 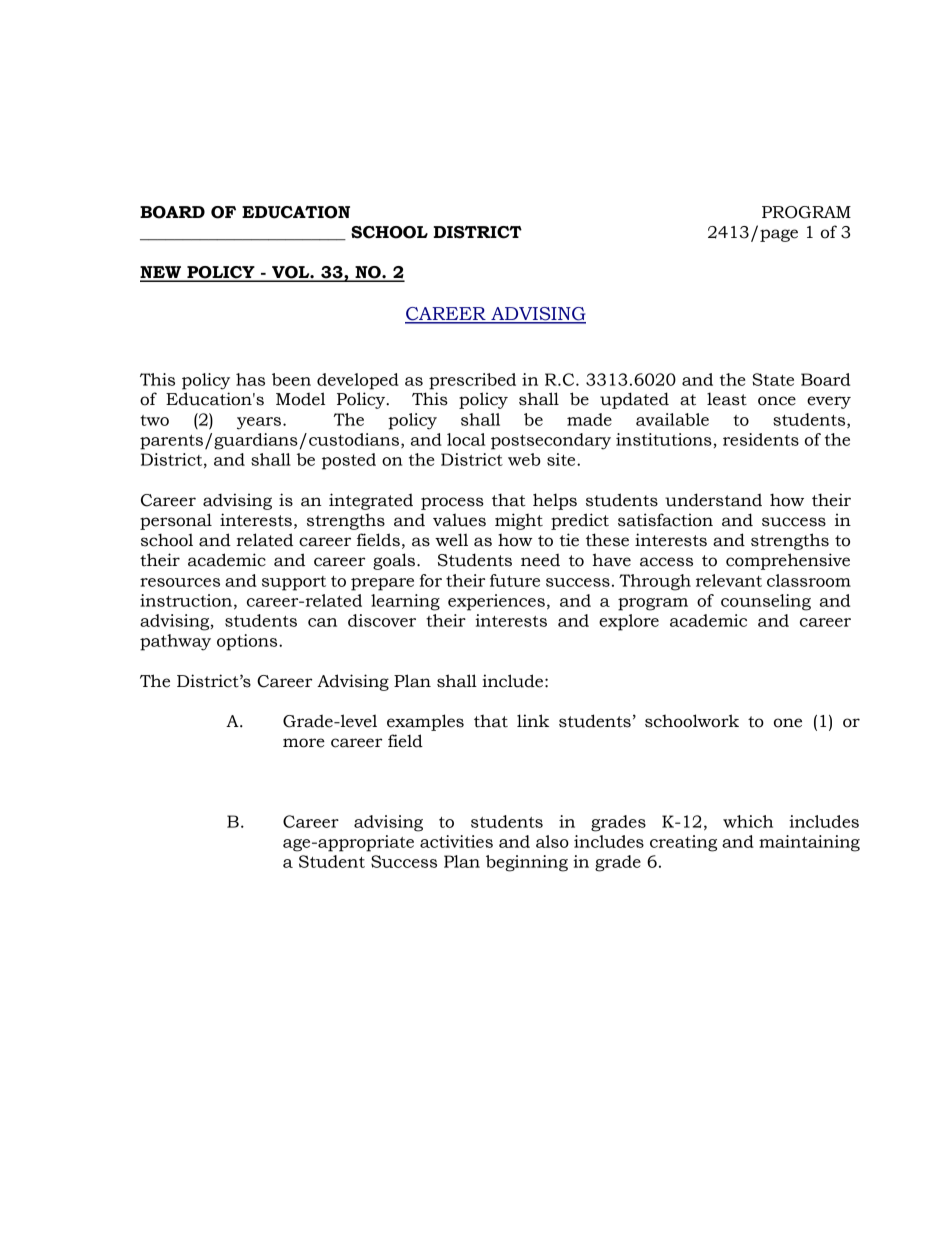 What do you see at coordinates (456, 841) in the screenshot?
I see `activities` at bounding box center [456, 841].
